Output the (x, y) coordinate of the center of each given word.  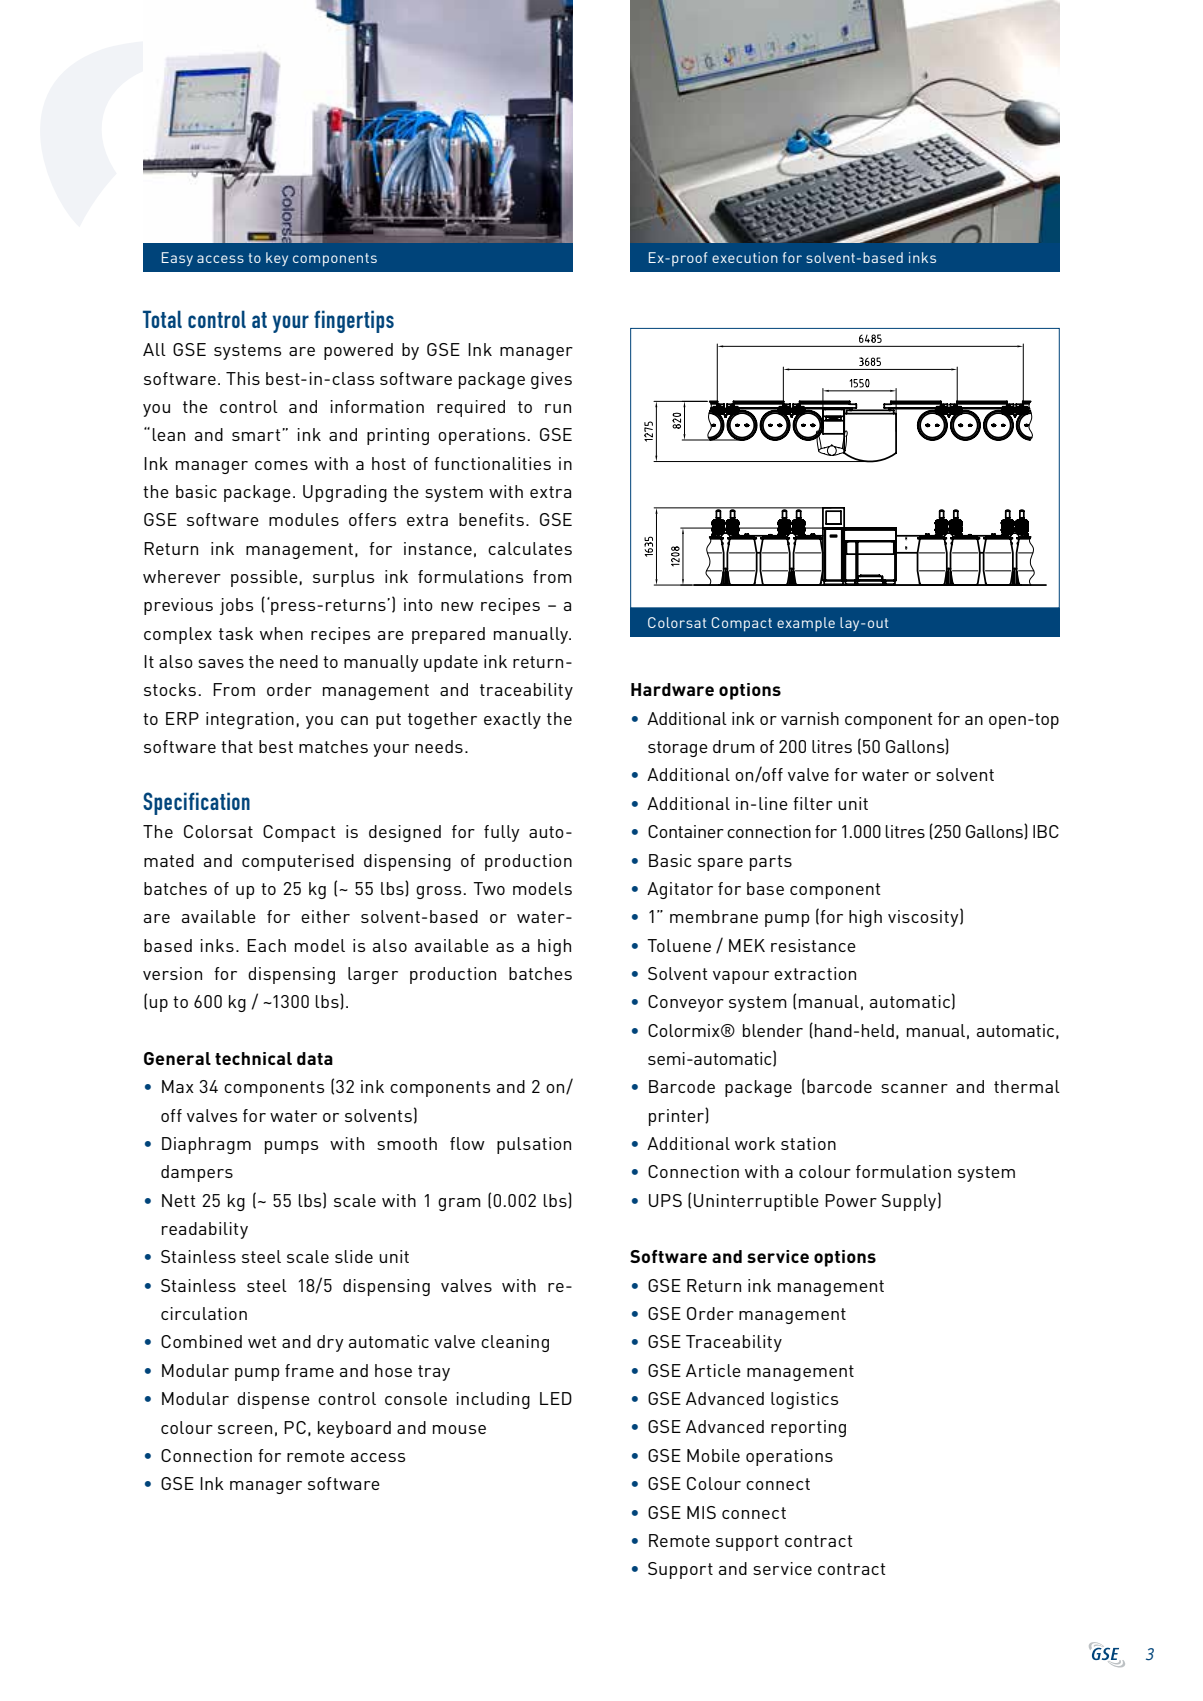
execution (745, 257)
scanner (914, 1088)
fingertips (354, 321)
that (237, 746)
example (806, 624)
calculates (530, 548)
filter (813, 803)
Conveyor (686, 1003)
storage (678, 749)
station (808, 1143)
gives (551, 380)
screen (245, 1429)
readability (205, 1230)
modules (304, 519)
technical (253, 1058)
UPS (665, 1200)
